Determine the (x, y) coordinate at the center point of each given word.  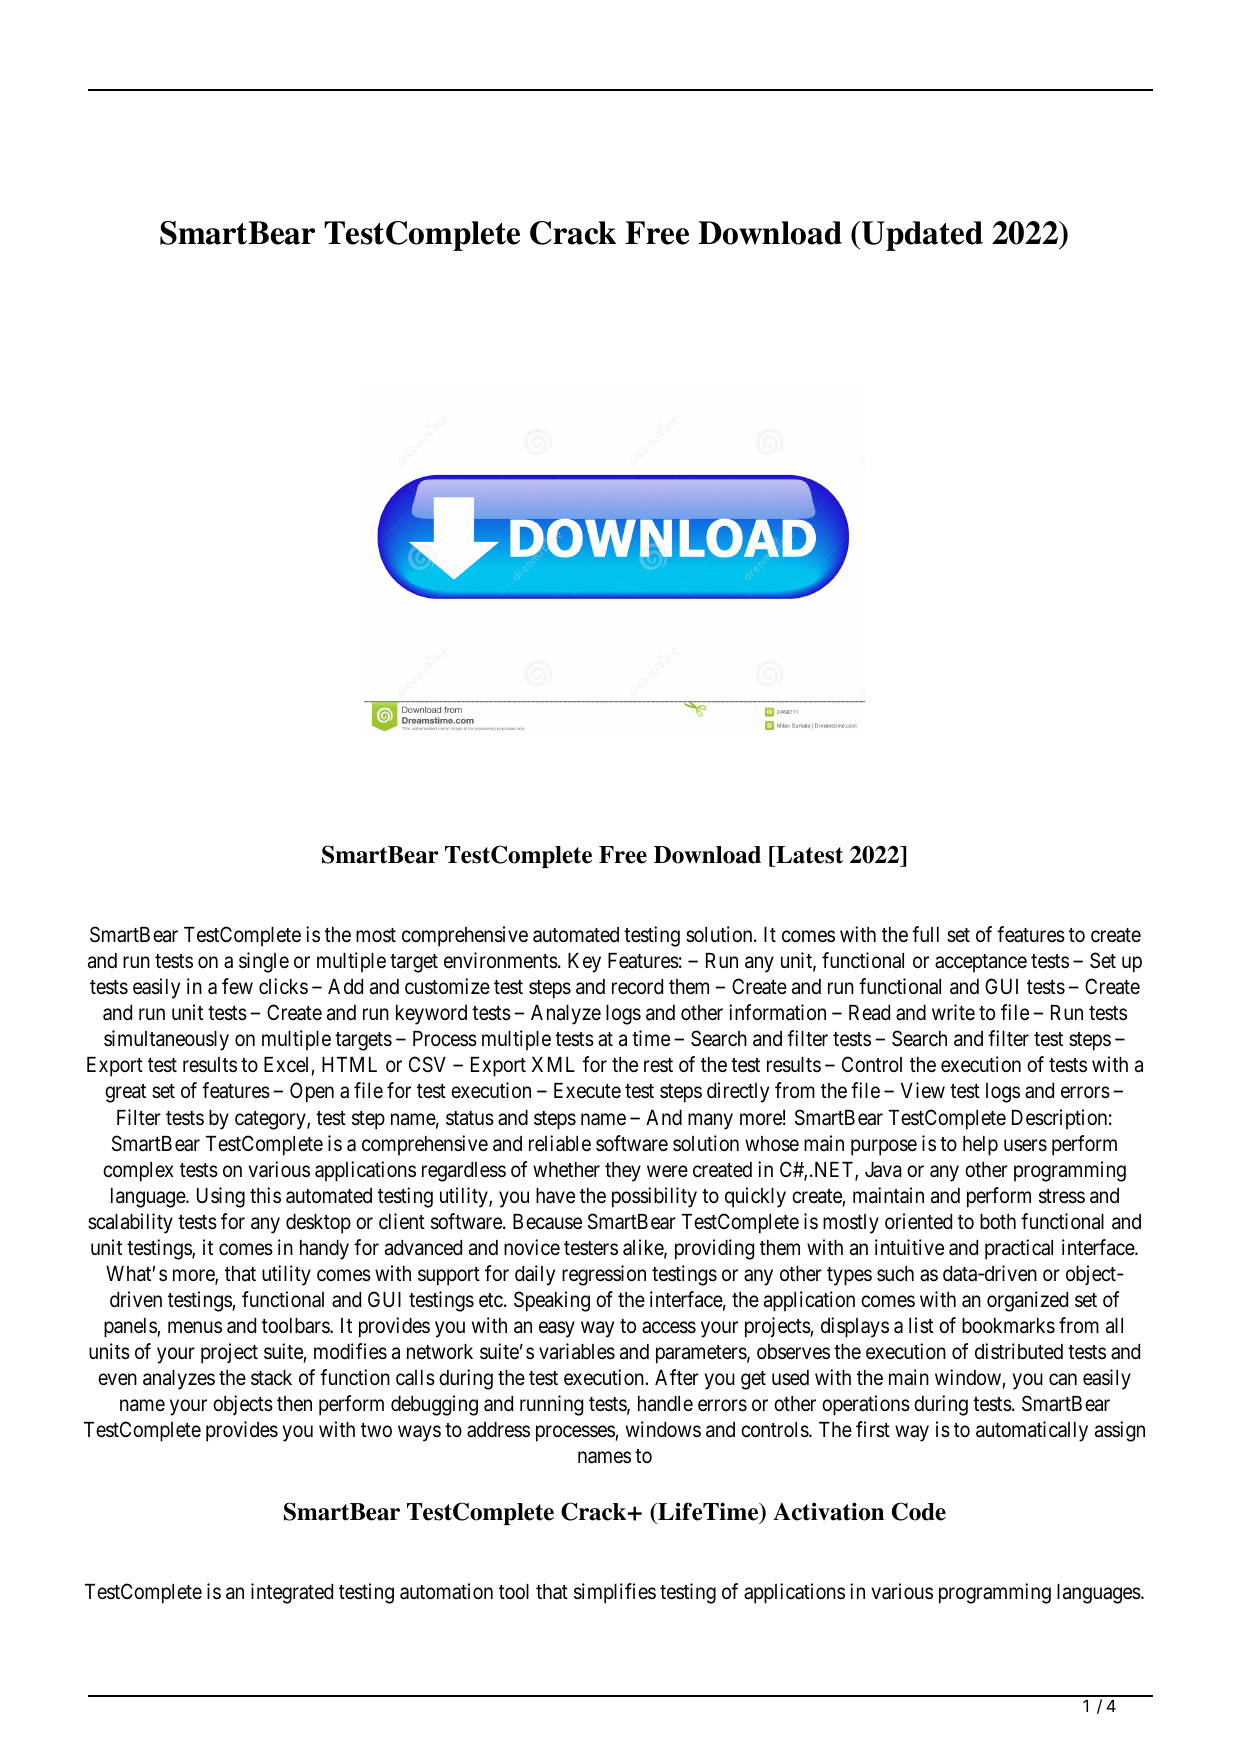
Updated (922, 236)
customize (447, 986)
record (637, 987)
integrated (292, 1593)
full (925, 934)
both (998, 1221)
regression (604, 1275)
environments (501, 960)
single (264, 962)
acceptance (981, 963)
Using (221, 1197)
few (237, 986)
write (953, 1012)
